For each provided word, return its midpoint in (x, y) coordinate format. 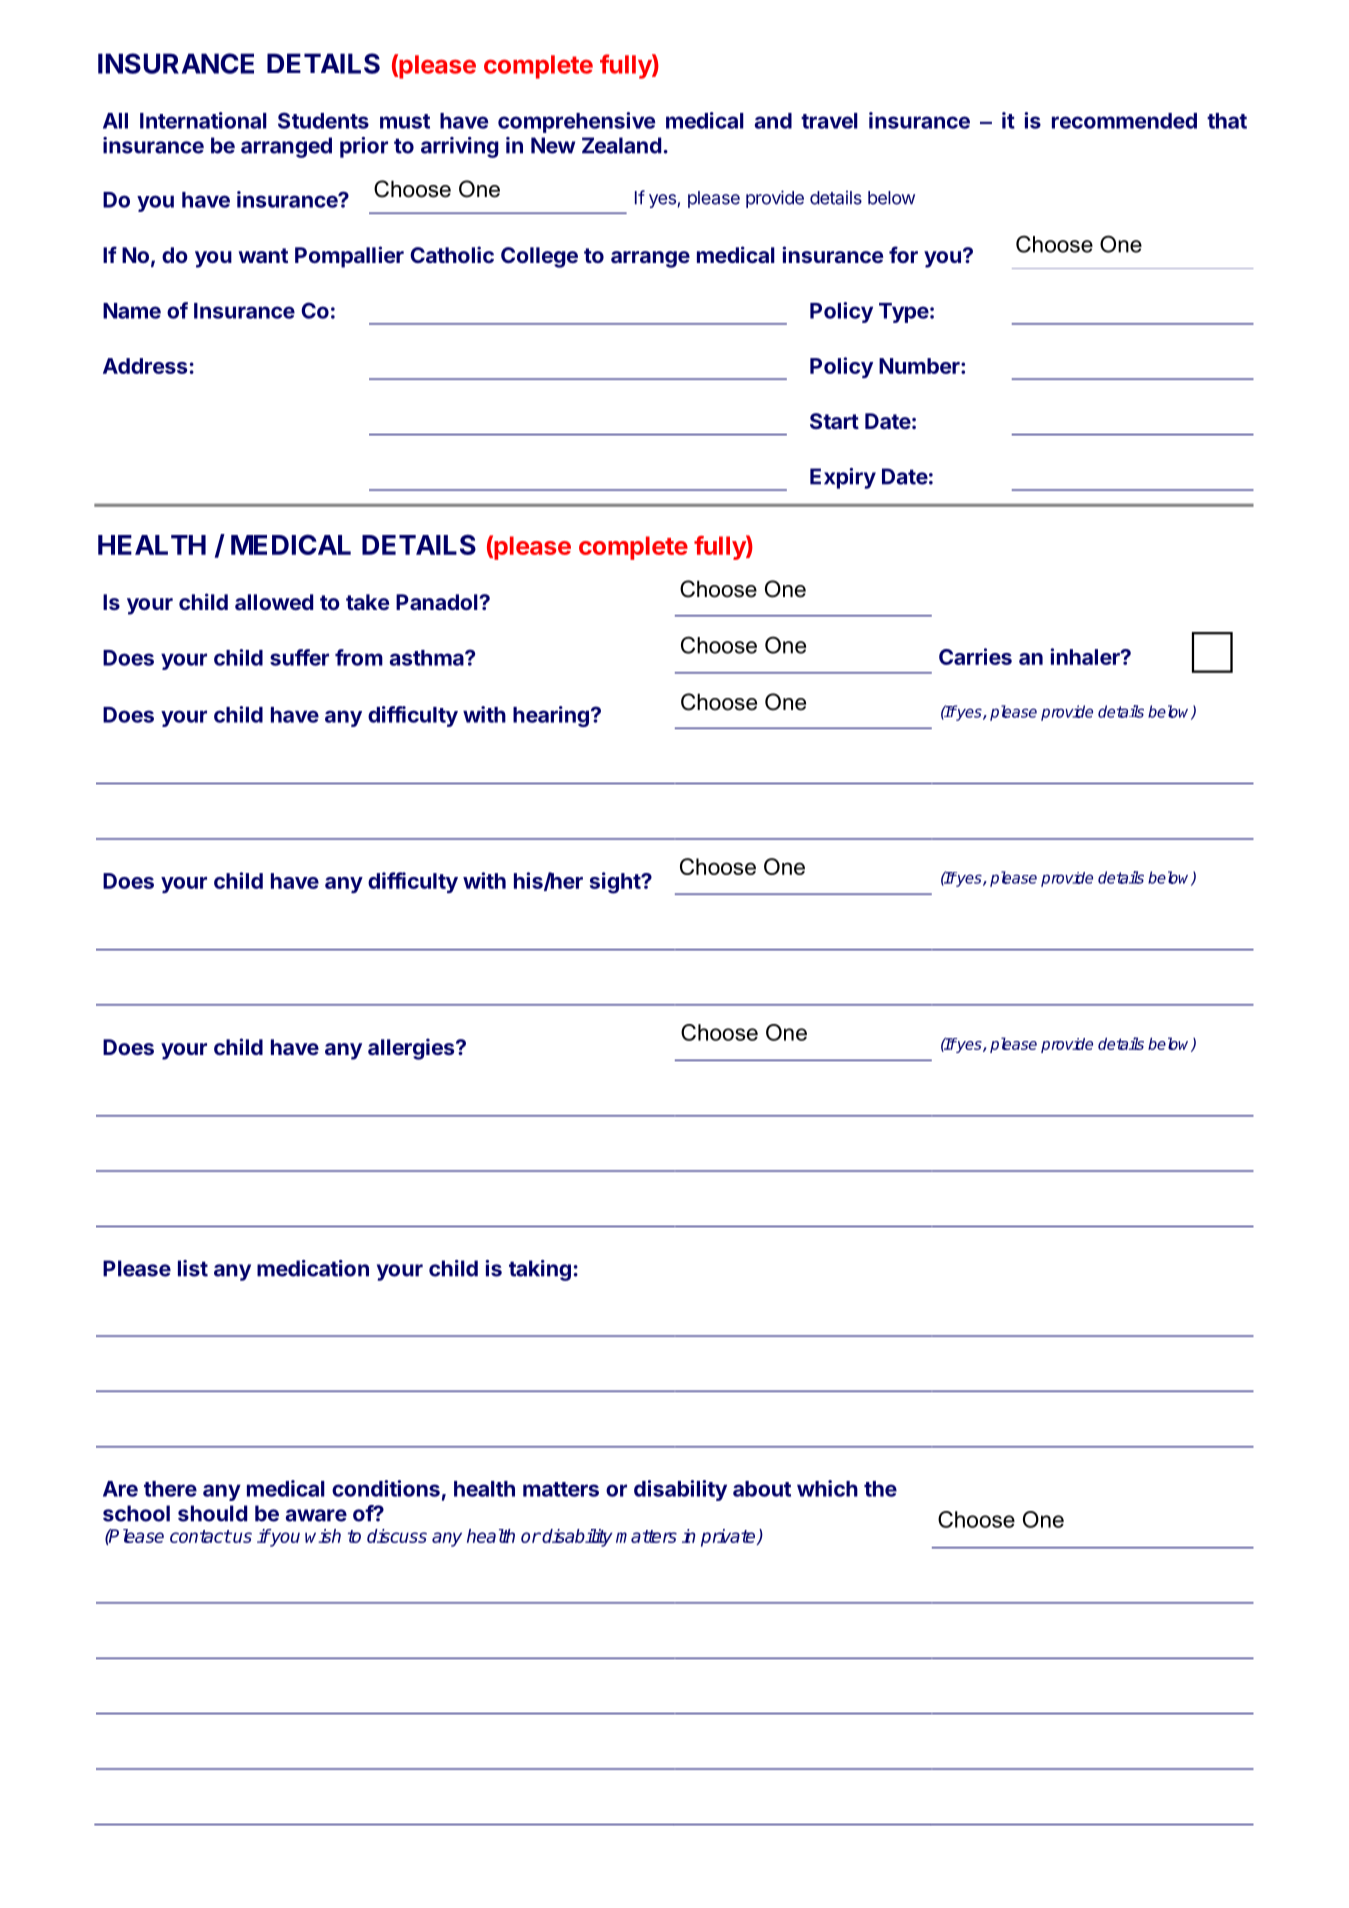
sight (616, 883)
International (203, 120)
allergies (412, 1049)
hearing (551, 716)
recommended (1124, 121)
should (212, 1513)
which (827, 1488)
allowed (274, 602)
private (729, 1538)
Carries (975, 656)
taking (540, 1270)
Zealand (621, 145)
